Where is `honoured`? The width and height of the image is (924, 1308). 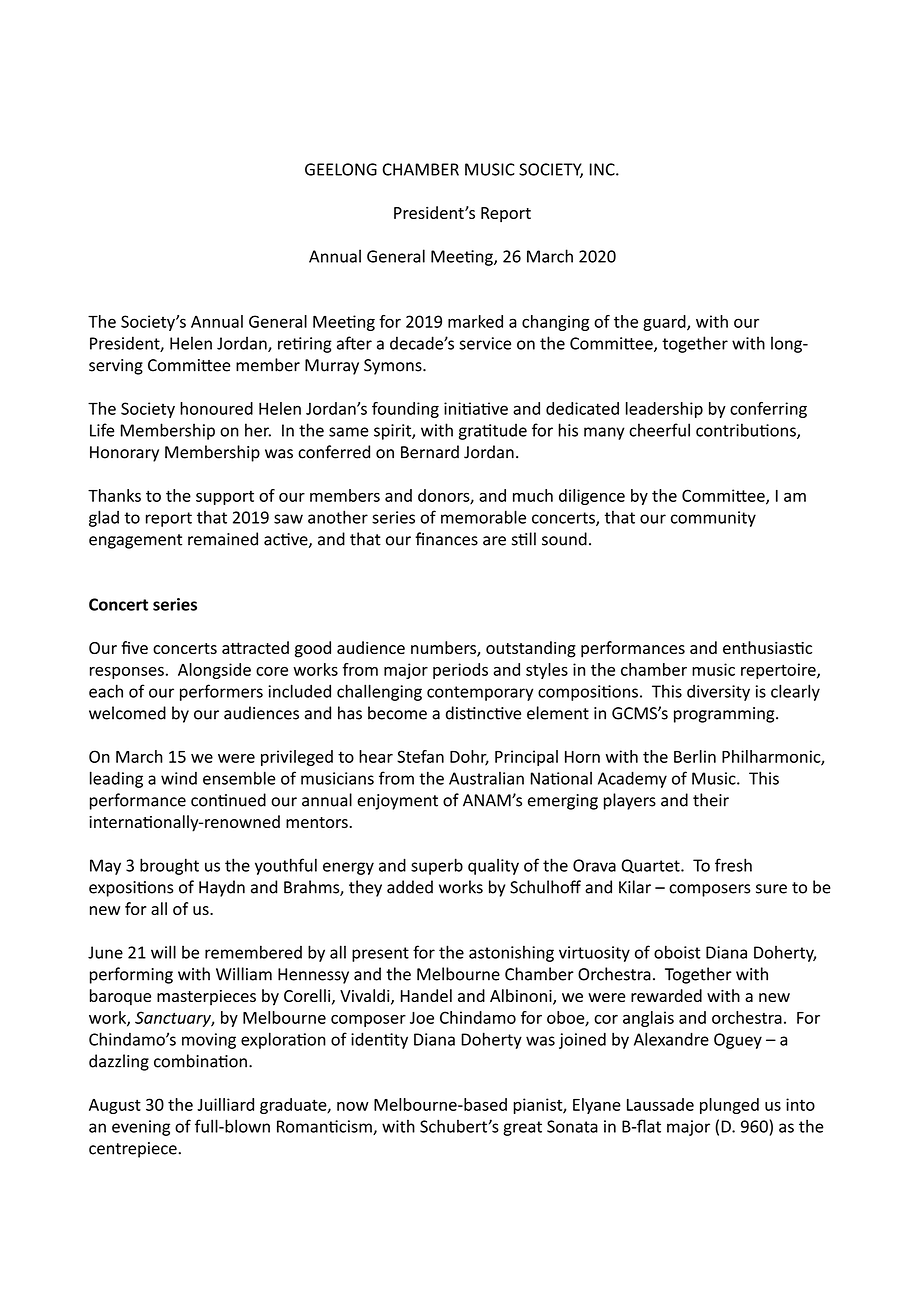
honoured is located at coordinates (216, 408).
